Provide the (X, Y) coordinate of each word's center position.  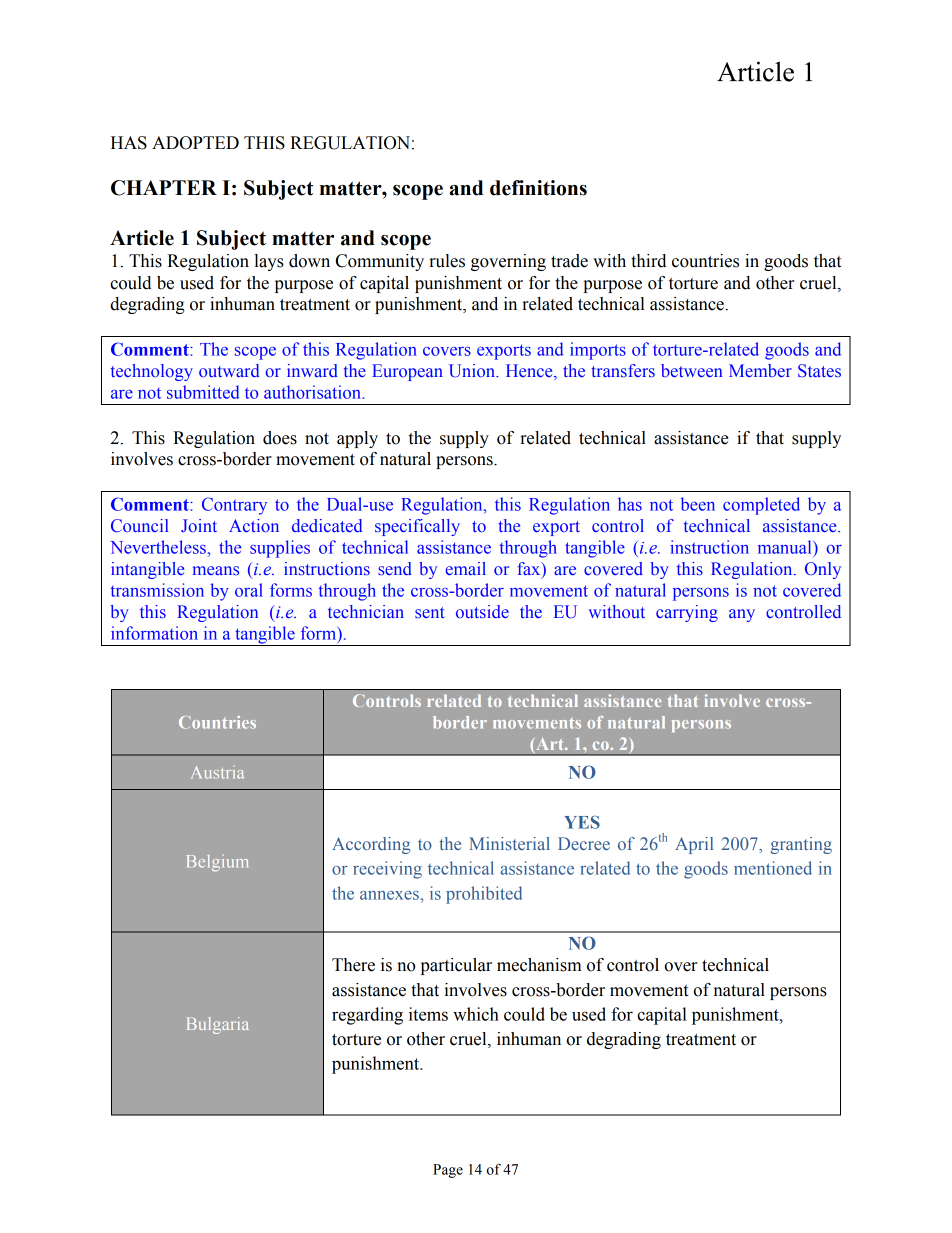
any (742, 615)
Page (448, 1171)
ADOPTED (195, 143)
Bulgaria (218, 1025)
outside (482, 611)
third (648, 261)
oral (249, 590)
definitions (538, 188)
